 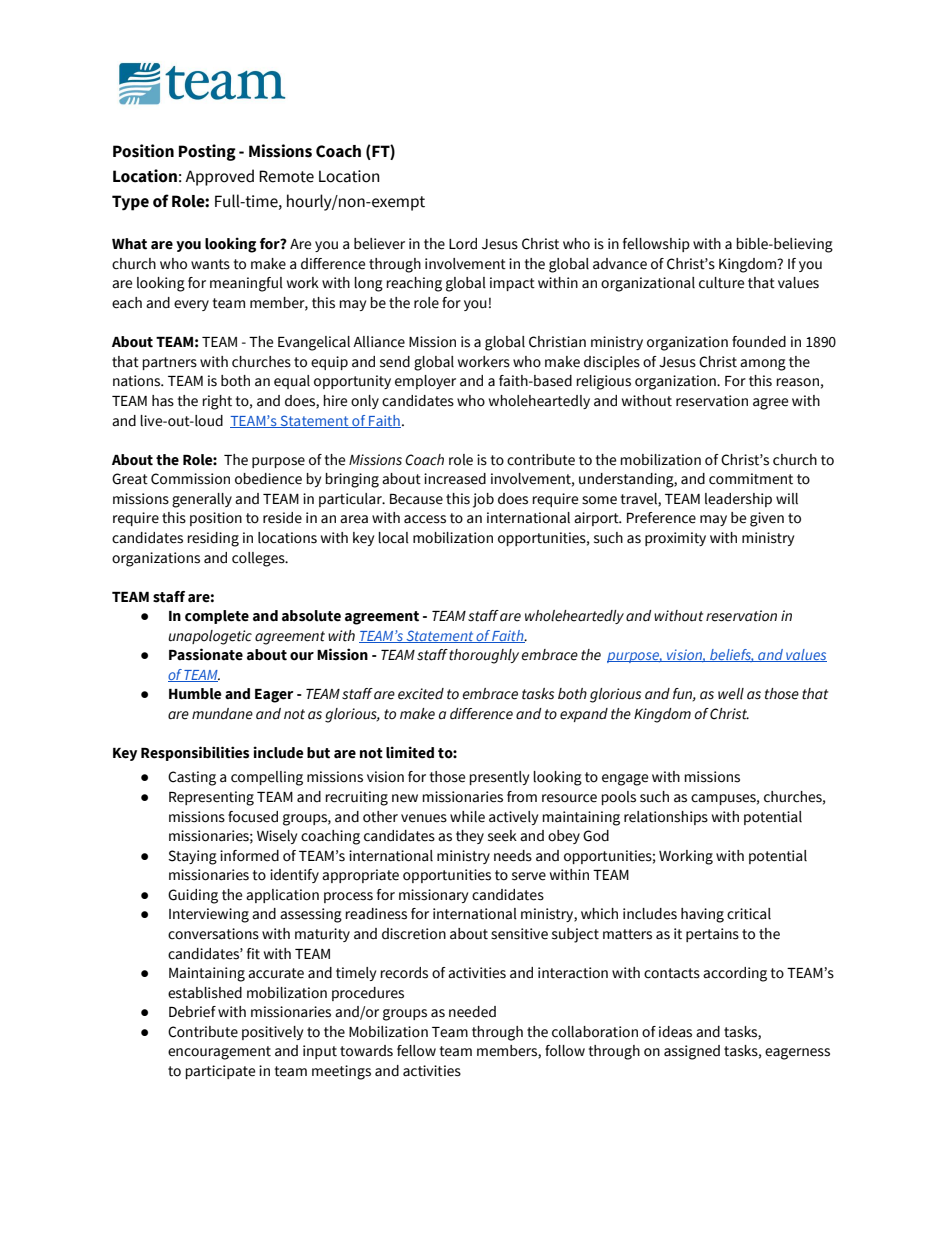 I want to click on encouragement, so click(x=219, y=1053).
